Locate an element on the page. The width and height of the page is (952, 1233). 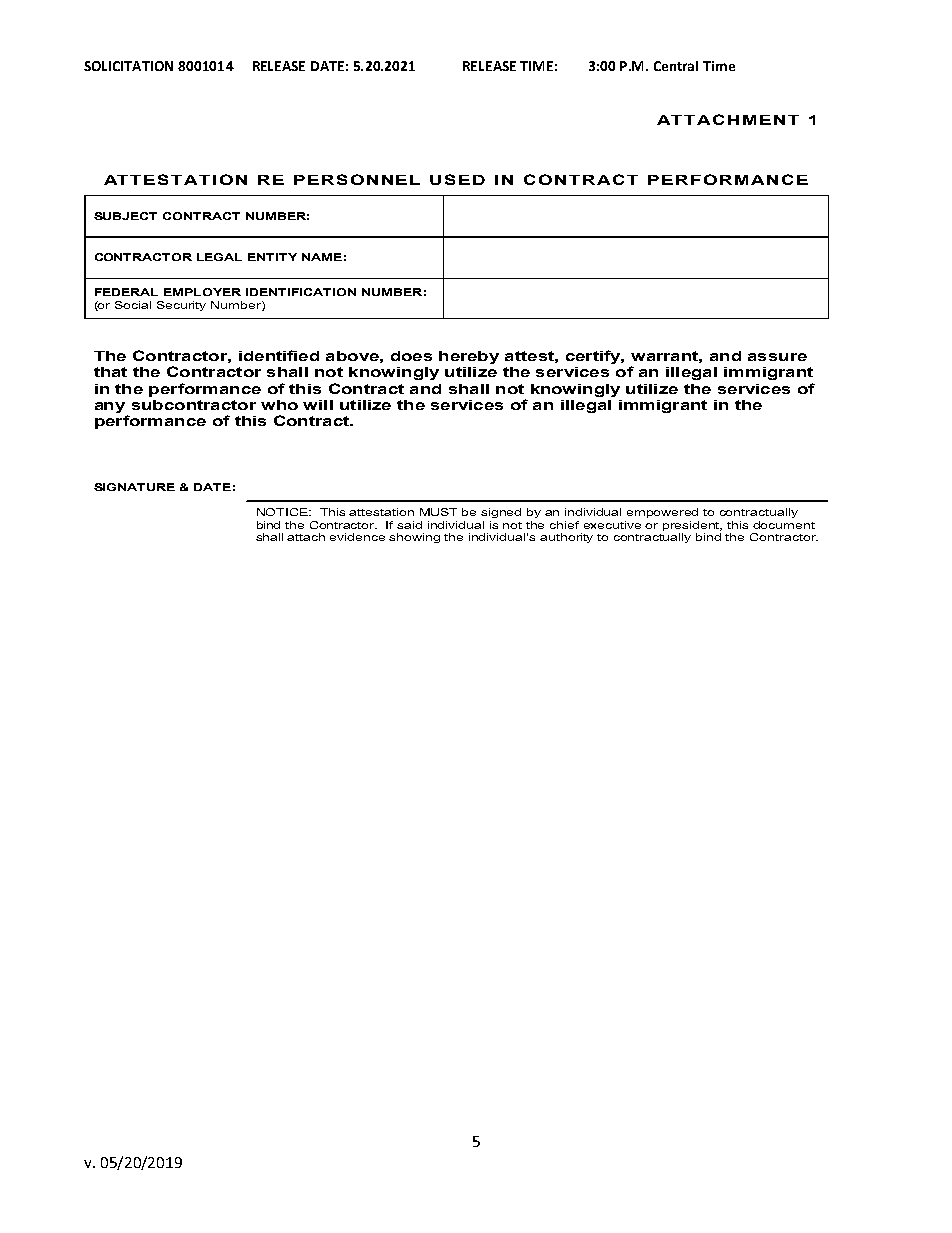
PERSONNEL is located at coordinates (357, 179).
